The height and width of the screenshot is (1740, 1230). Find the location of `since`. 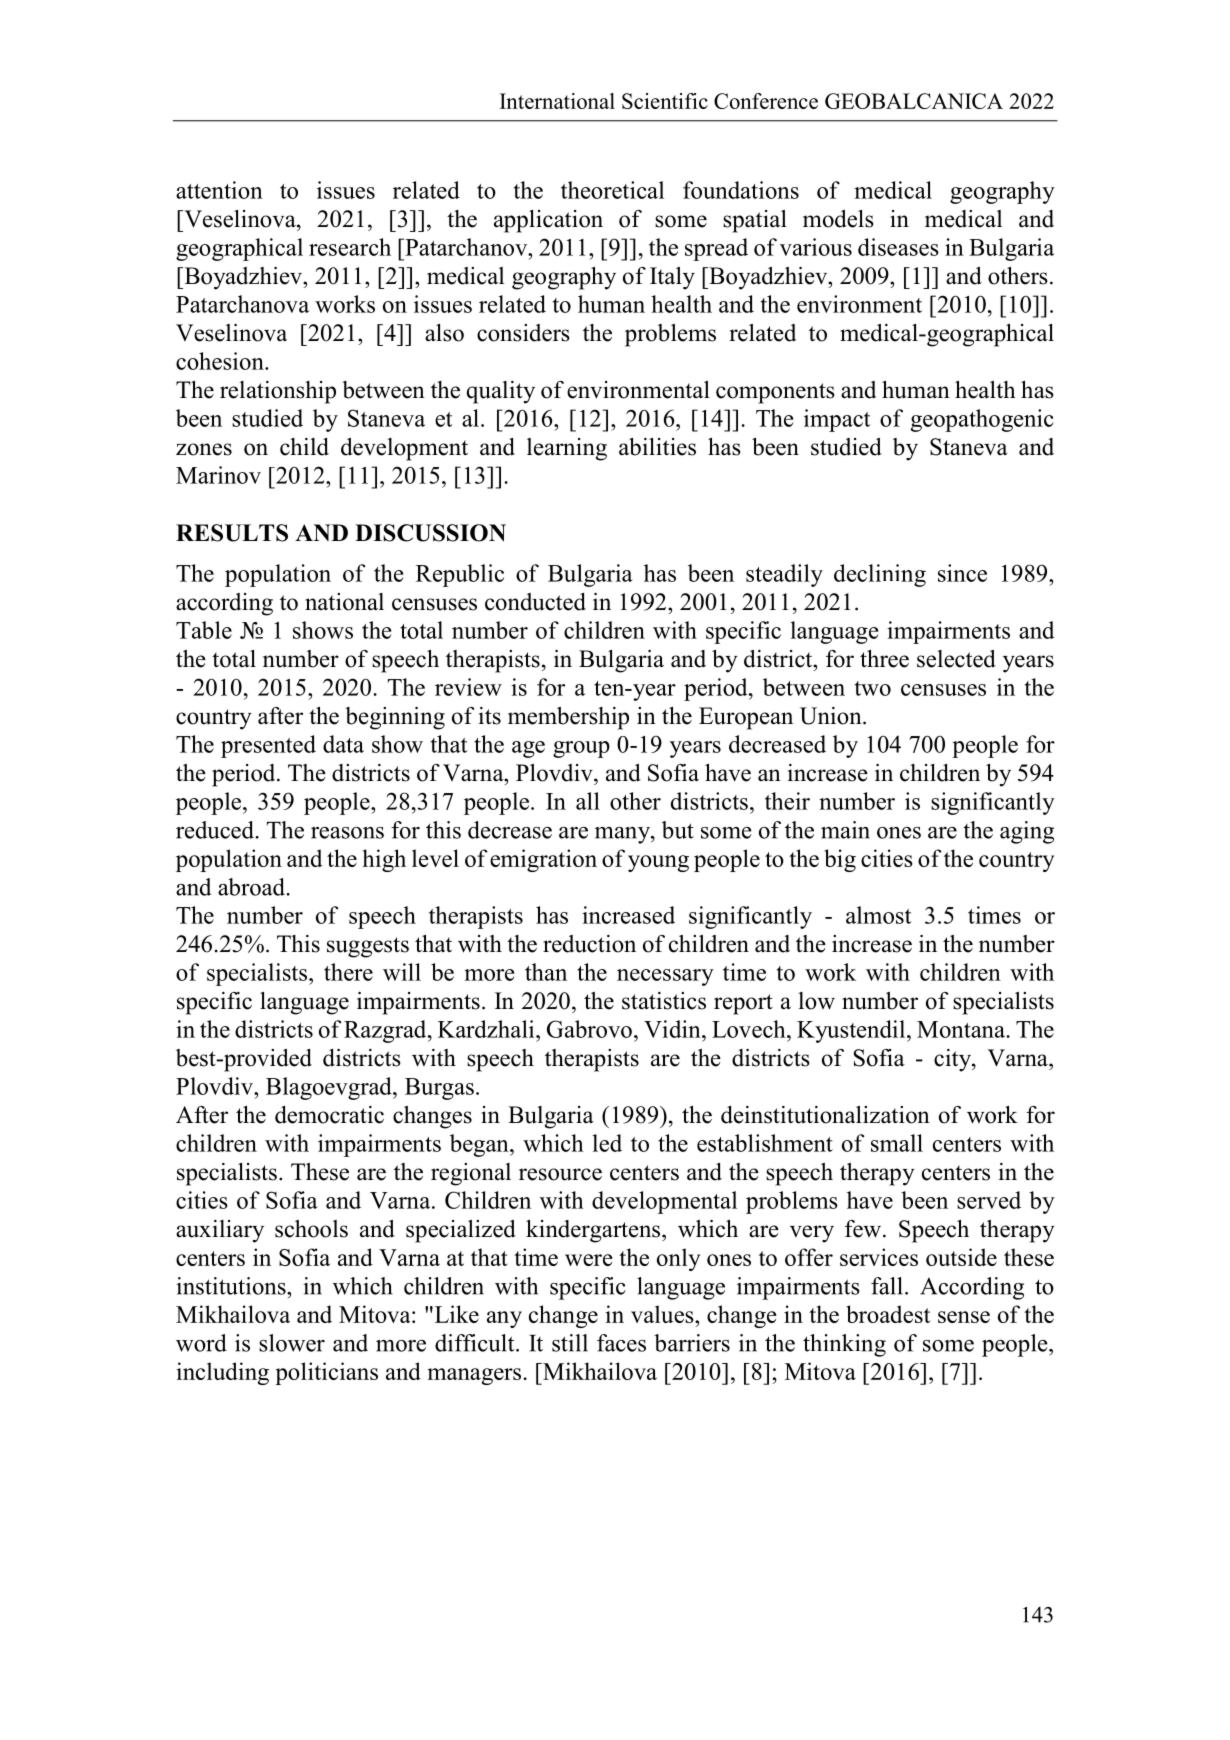

since is located at coordinates (962, 573).
